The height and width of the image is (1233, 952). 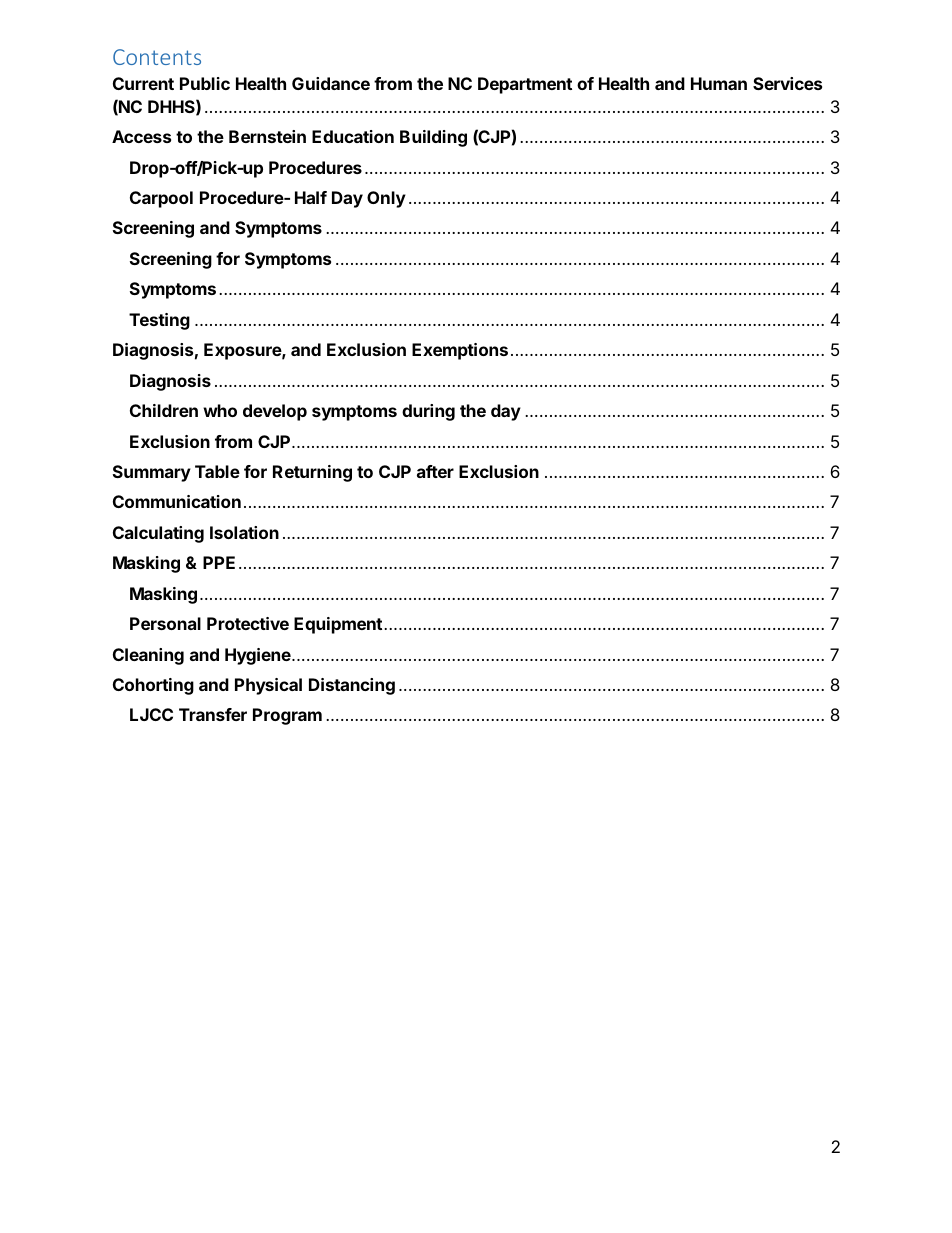 I want to click on during, so click(x=428, y=412).
